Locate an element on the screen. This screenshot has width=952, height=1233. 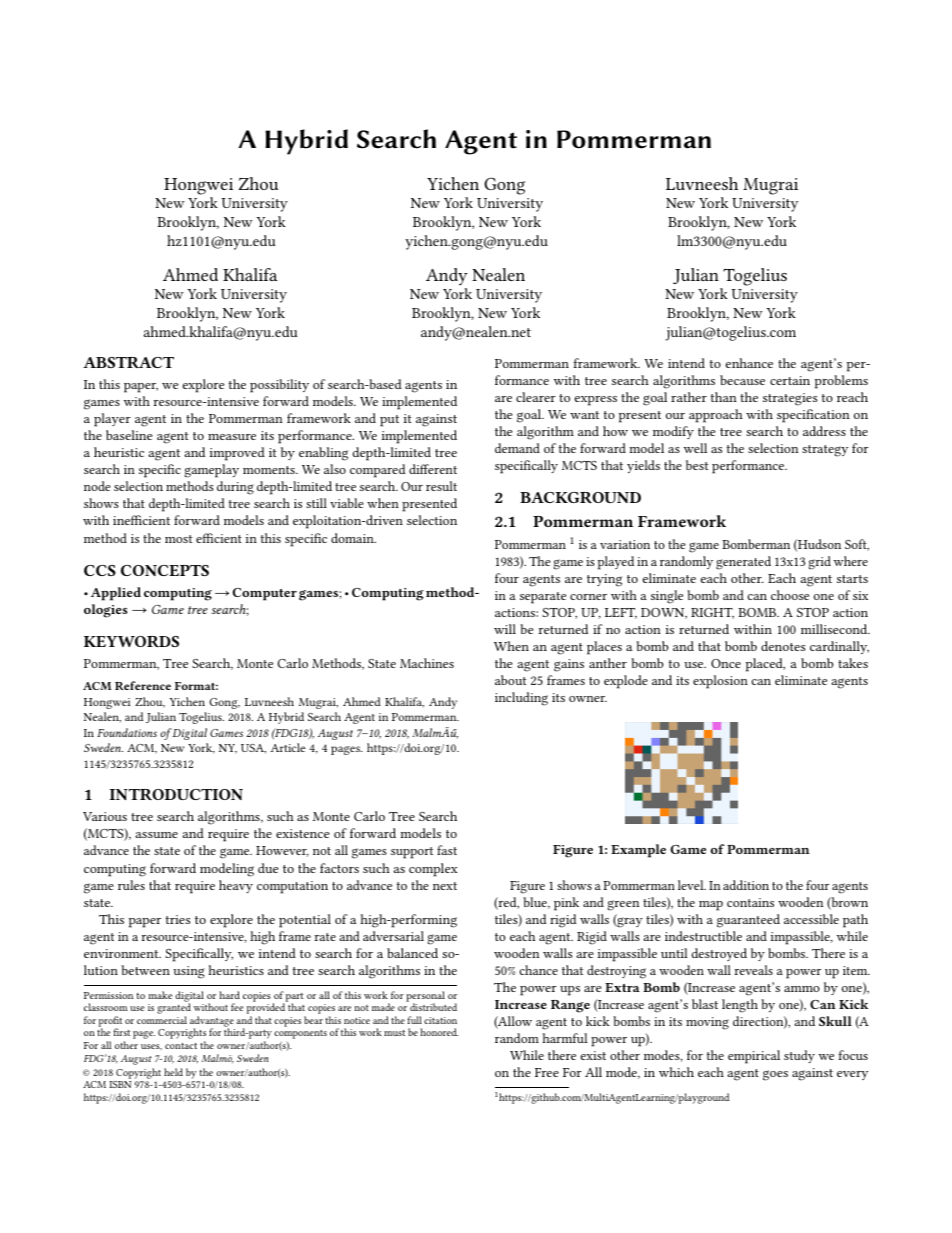
clearer is located at coordinates (536, 397).
